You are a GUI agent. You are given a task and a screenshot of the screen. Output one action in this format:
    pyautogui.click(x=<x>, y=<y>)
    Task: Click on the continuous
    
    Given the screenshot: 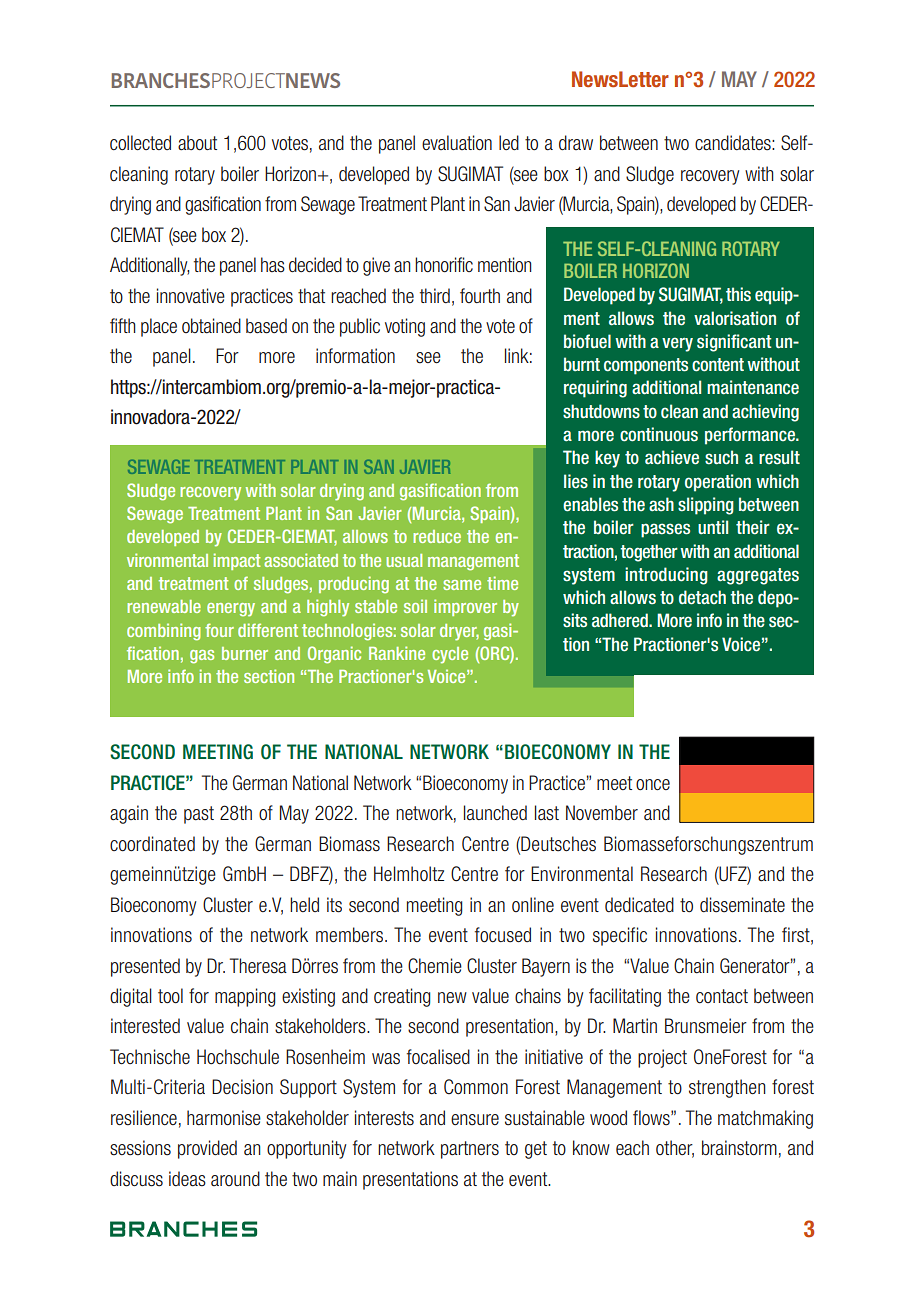 What is the action you would take?
    pyautogui.click(x=659, y=434)
